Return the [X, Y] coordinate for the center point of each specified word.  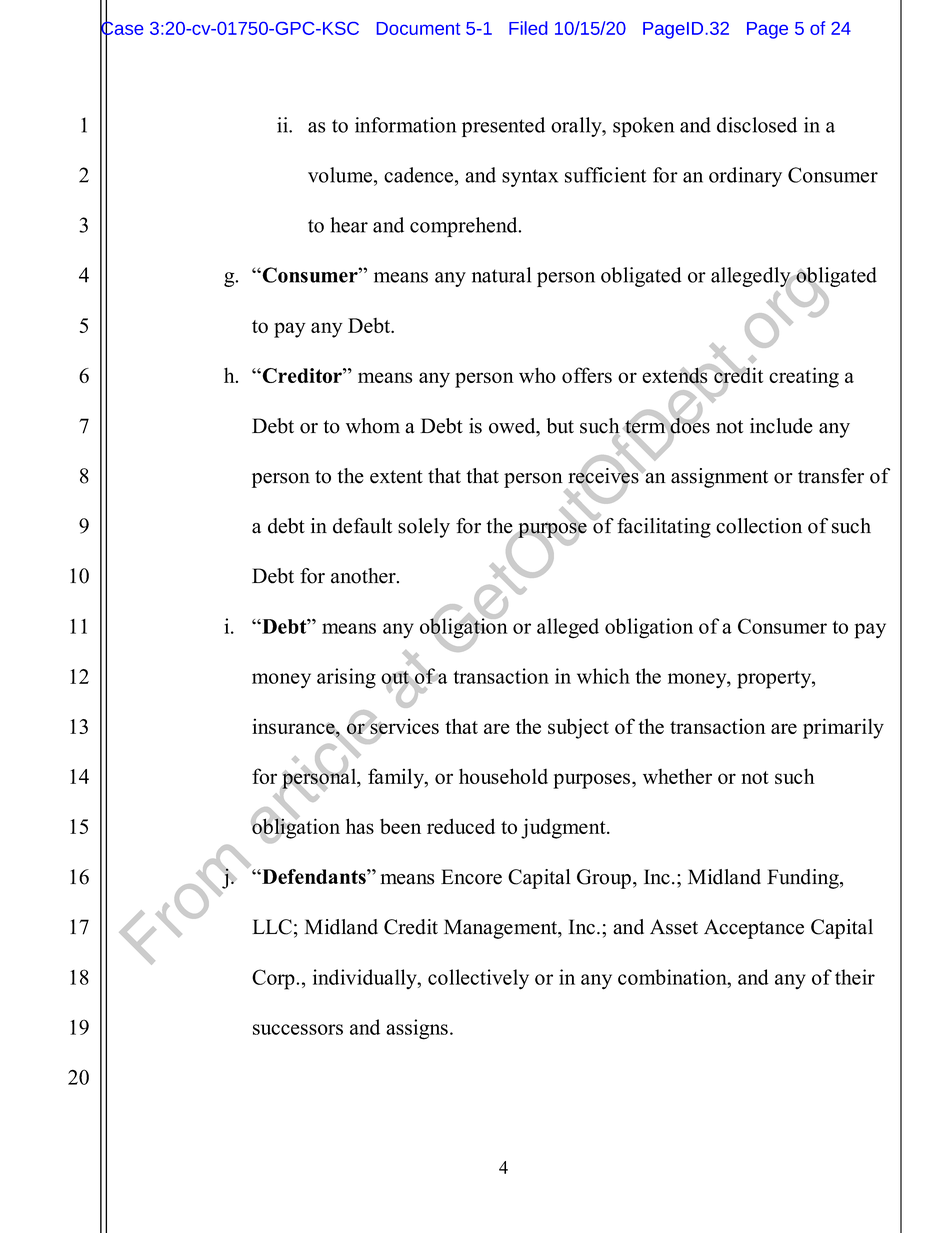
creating [804, 377]
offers [587, 375]
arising [346, 678]
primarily [843, 728]
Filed [528, 28]
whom [373, 426]
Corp [274, 979]
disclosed [757, 125]
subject [578, 728]
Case [121, 28]
